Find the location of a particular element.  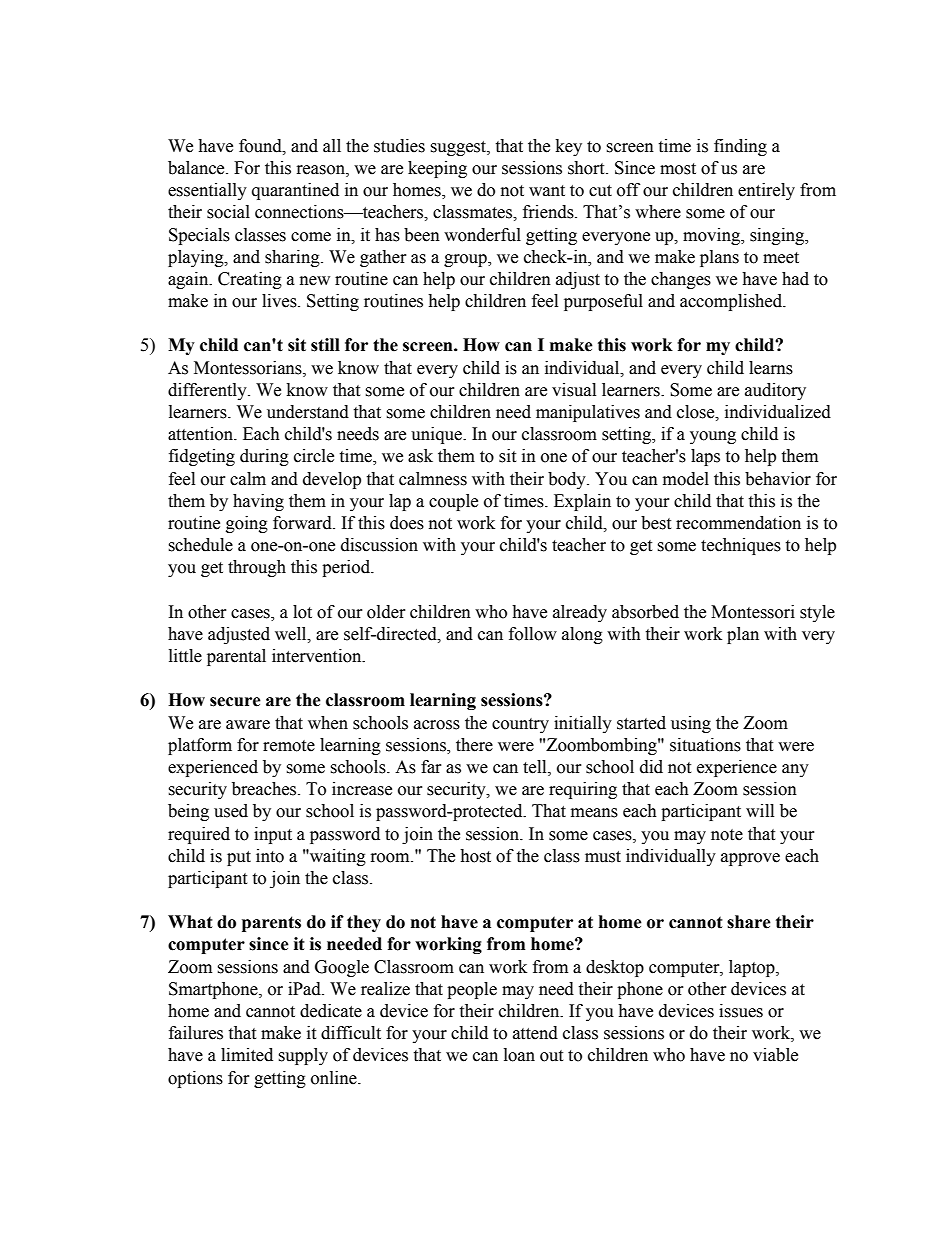

quarantined is located at coordinates (295, 191).
